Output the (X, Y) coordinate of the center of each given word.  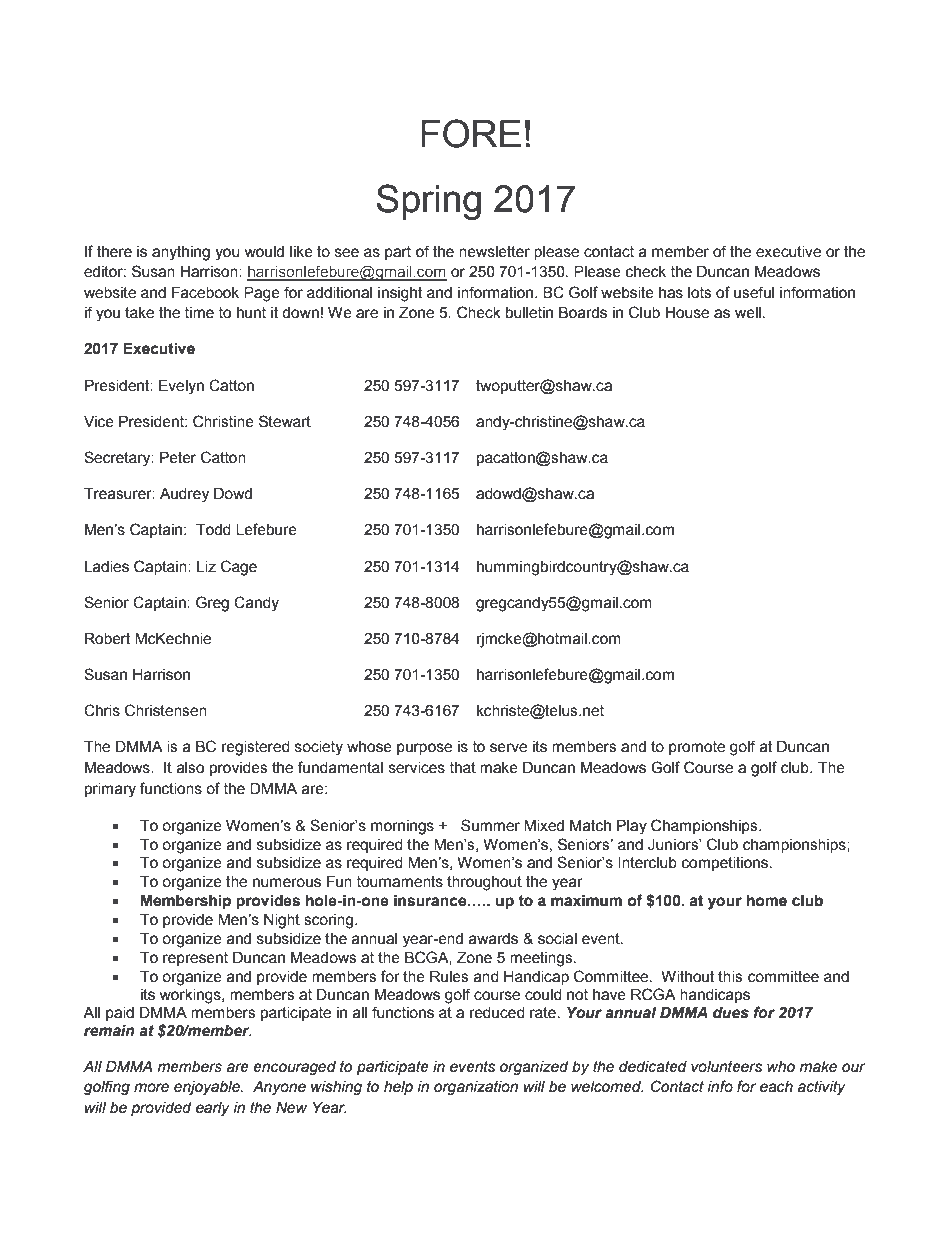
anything (181, 253)
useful (754, 292)
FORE (471, 133)
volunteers (726, 1067)
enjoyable (208, 1088)
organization (476, 1088)
